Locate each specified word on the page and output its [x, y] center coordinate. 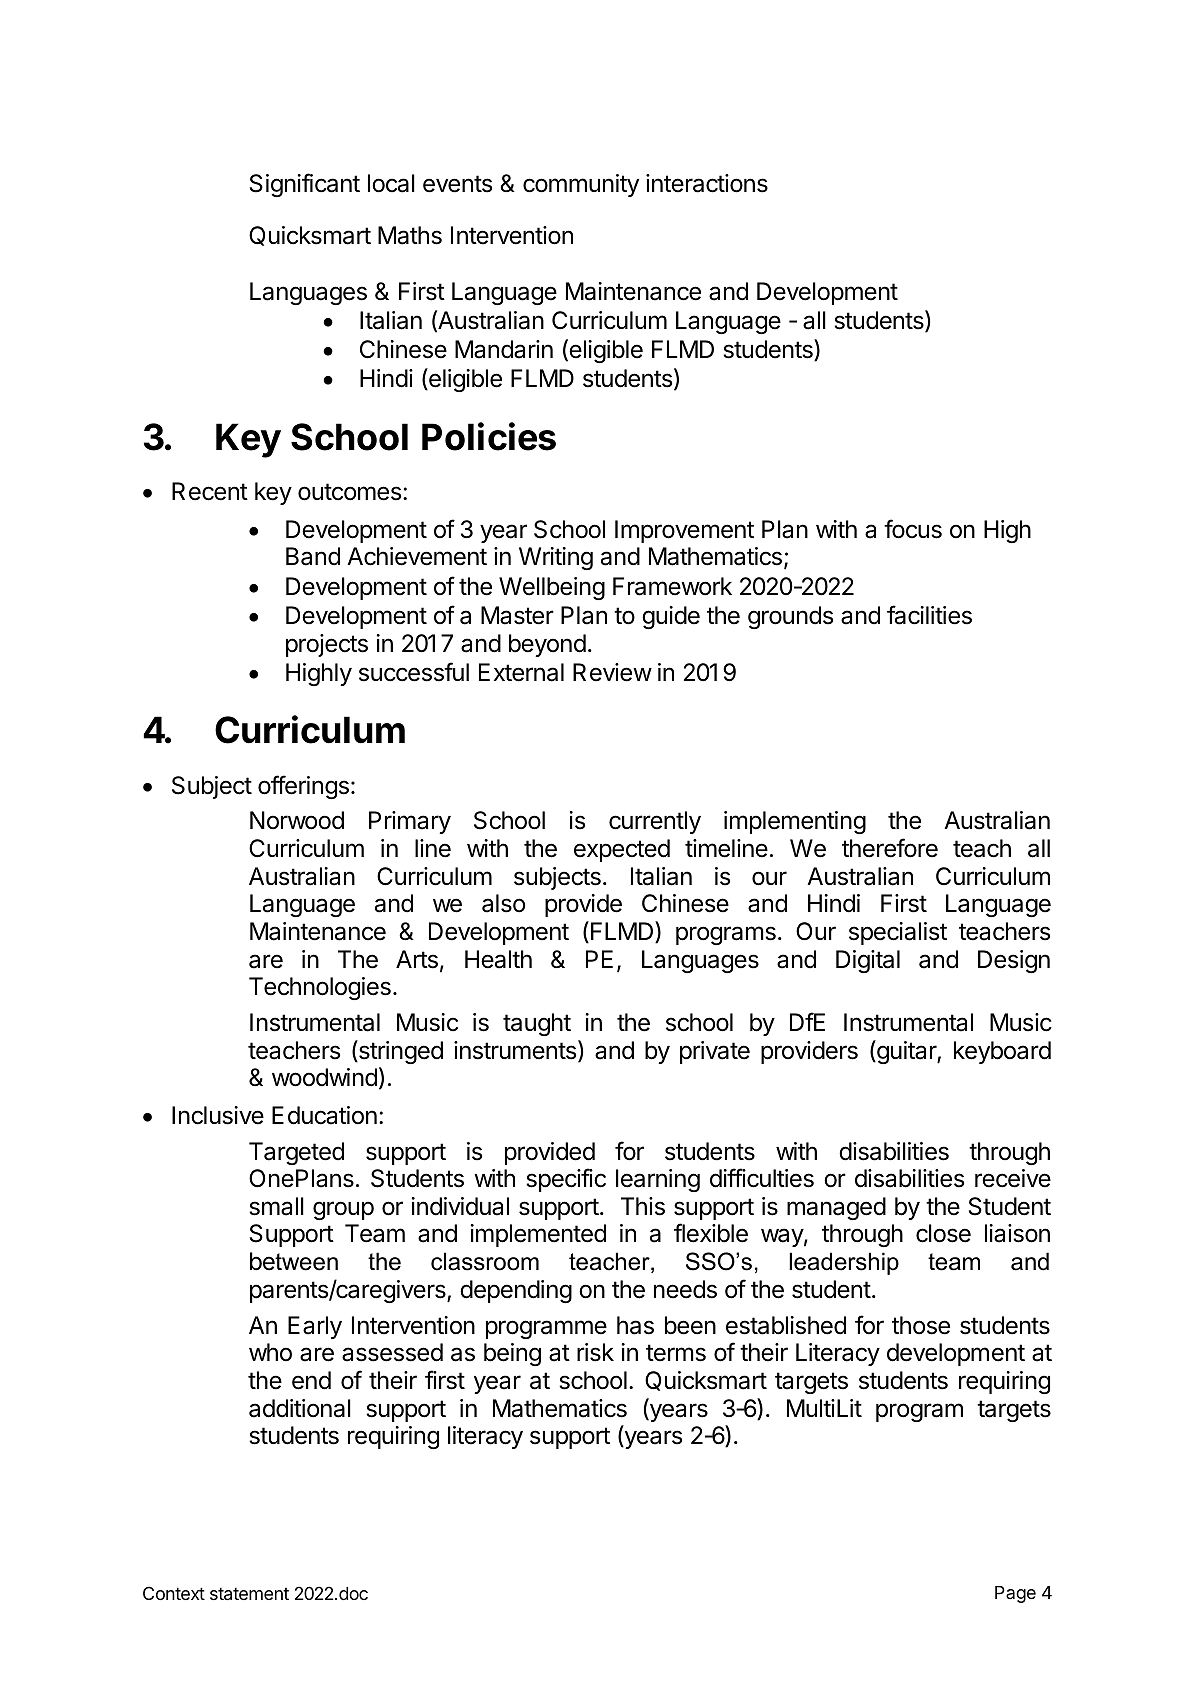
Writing [556, 558]
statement [249, 1594]
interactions [707, 183]
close [943, 1233]
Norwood [297, 820]
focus [913, 529]
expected [622, 850]
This [643, 1206]
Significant [305, 185]
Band [313, 556]
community [581, 185]
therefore [890, 848]
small [276, 1206]
